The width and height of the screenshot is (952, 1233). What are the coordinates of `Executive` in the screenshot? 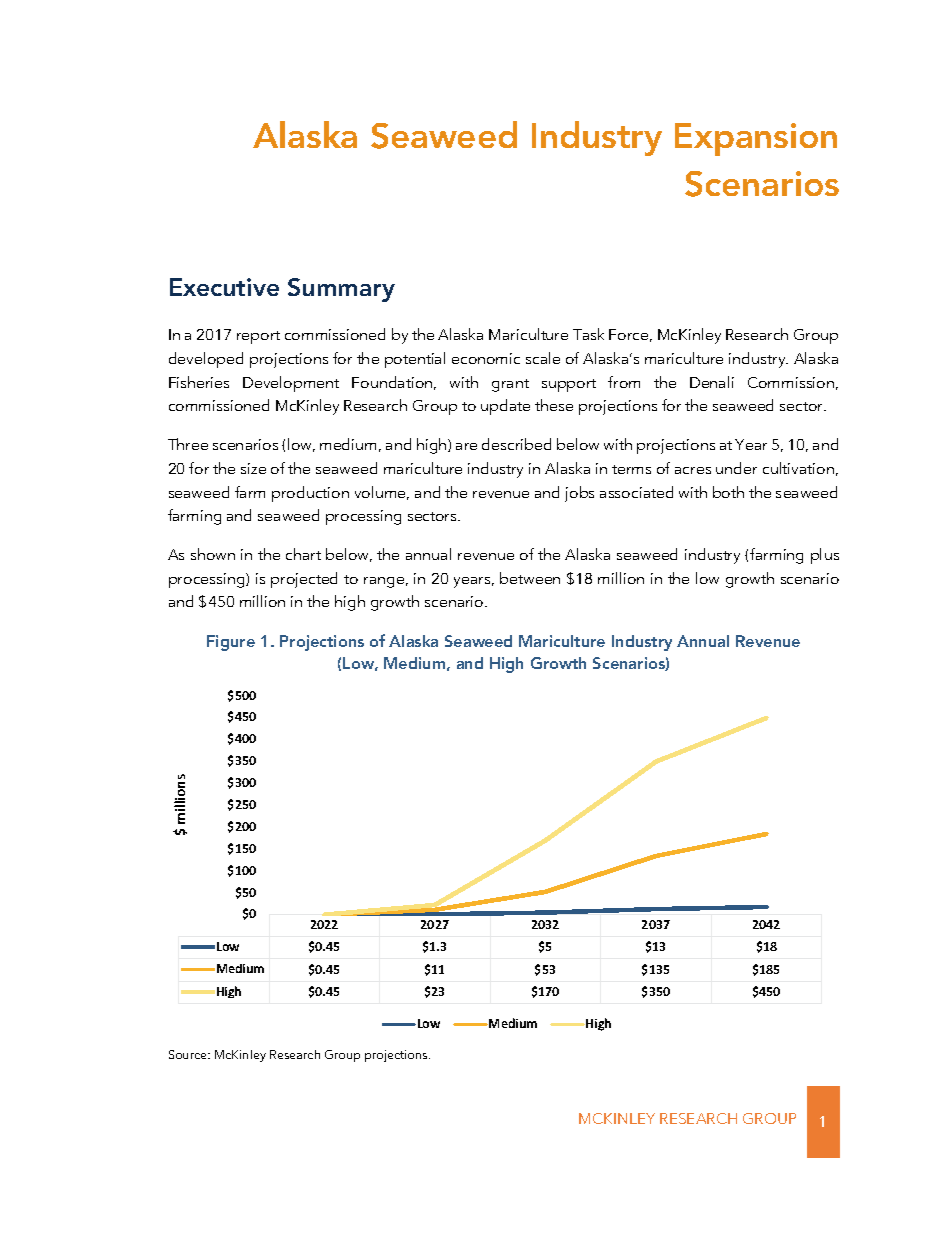 It's located at (224, 287).
